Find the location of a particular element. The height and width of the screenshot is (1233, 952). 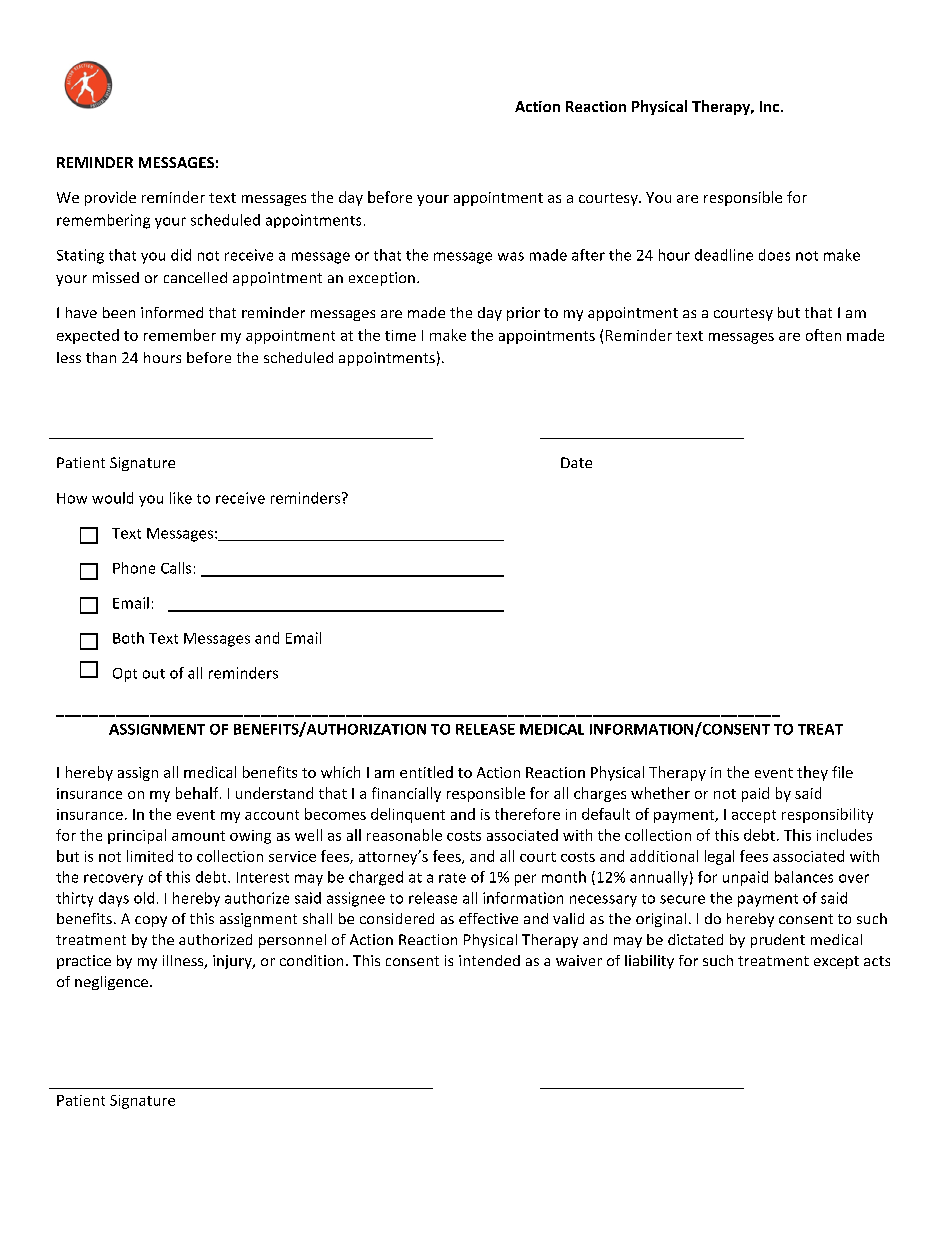

entitled is located at coordinates (426, 772).
